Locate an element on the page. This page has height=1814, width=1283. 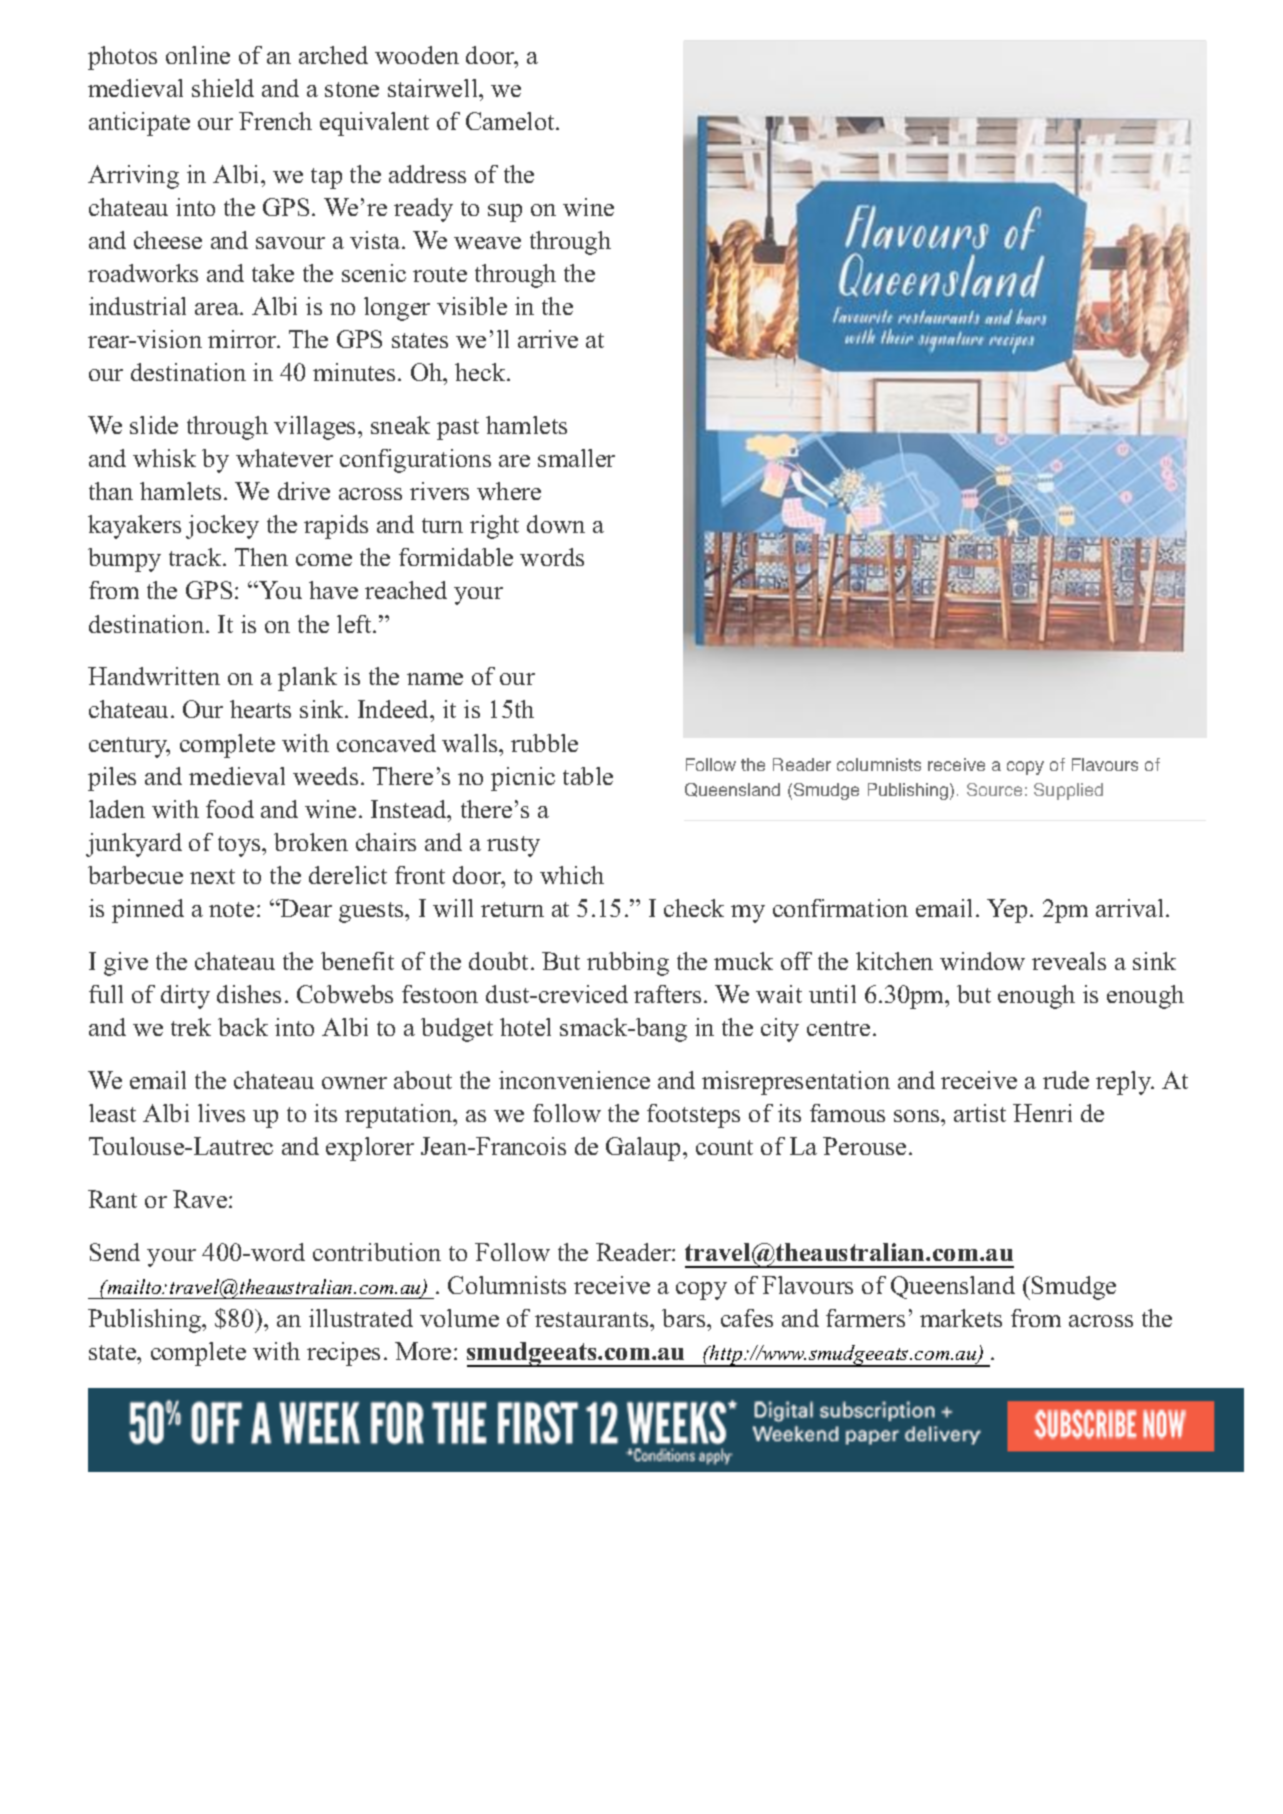
weave is located at coordinates (487, 243).
